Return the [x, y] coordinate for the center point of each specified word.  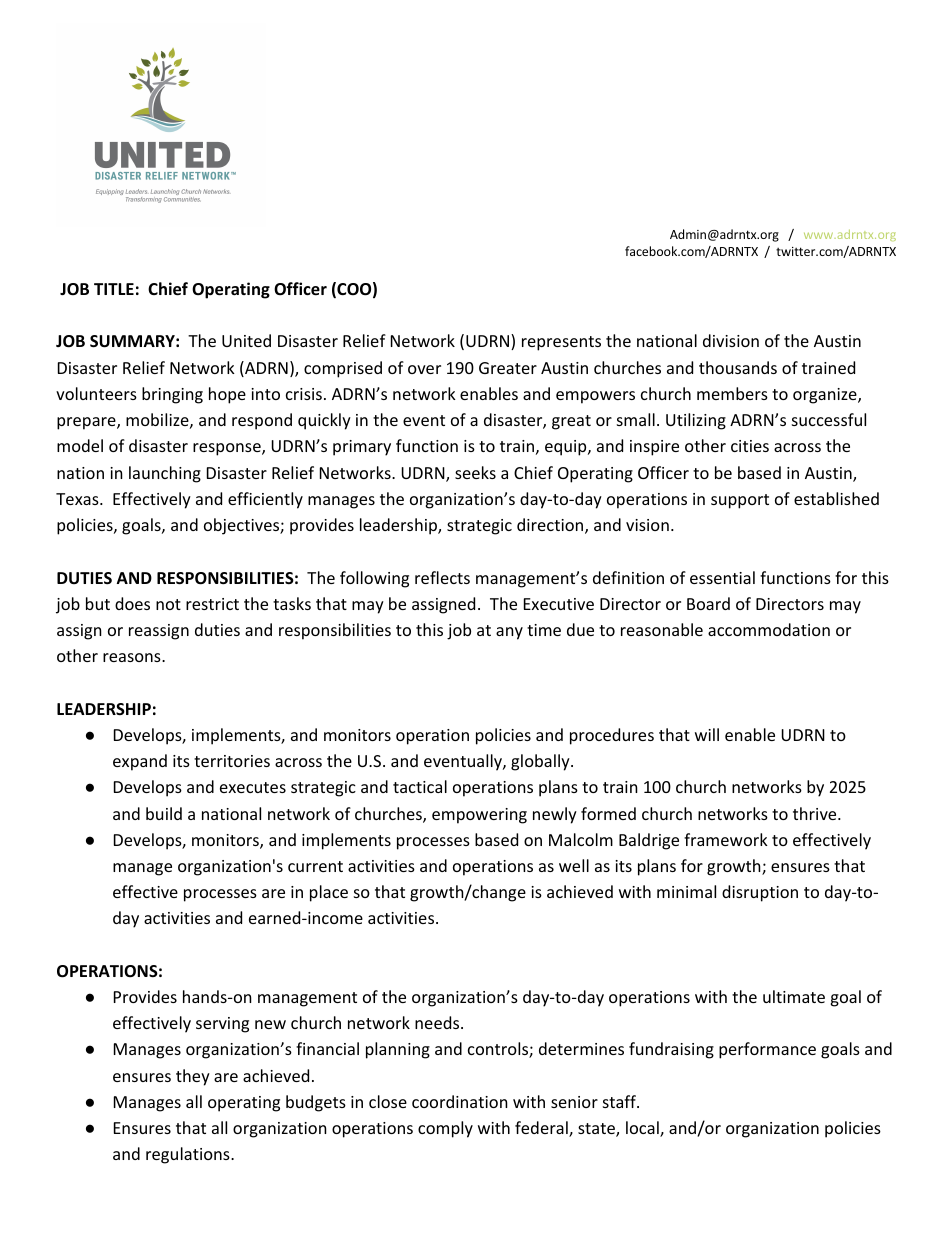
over [424, 369]
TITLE [114, 289]
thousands [738, 367]
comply [445, 1129]
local [643, 1129]
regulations [189, 1155]
